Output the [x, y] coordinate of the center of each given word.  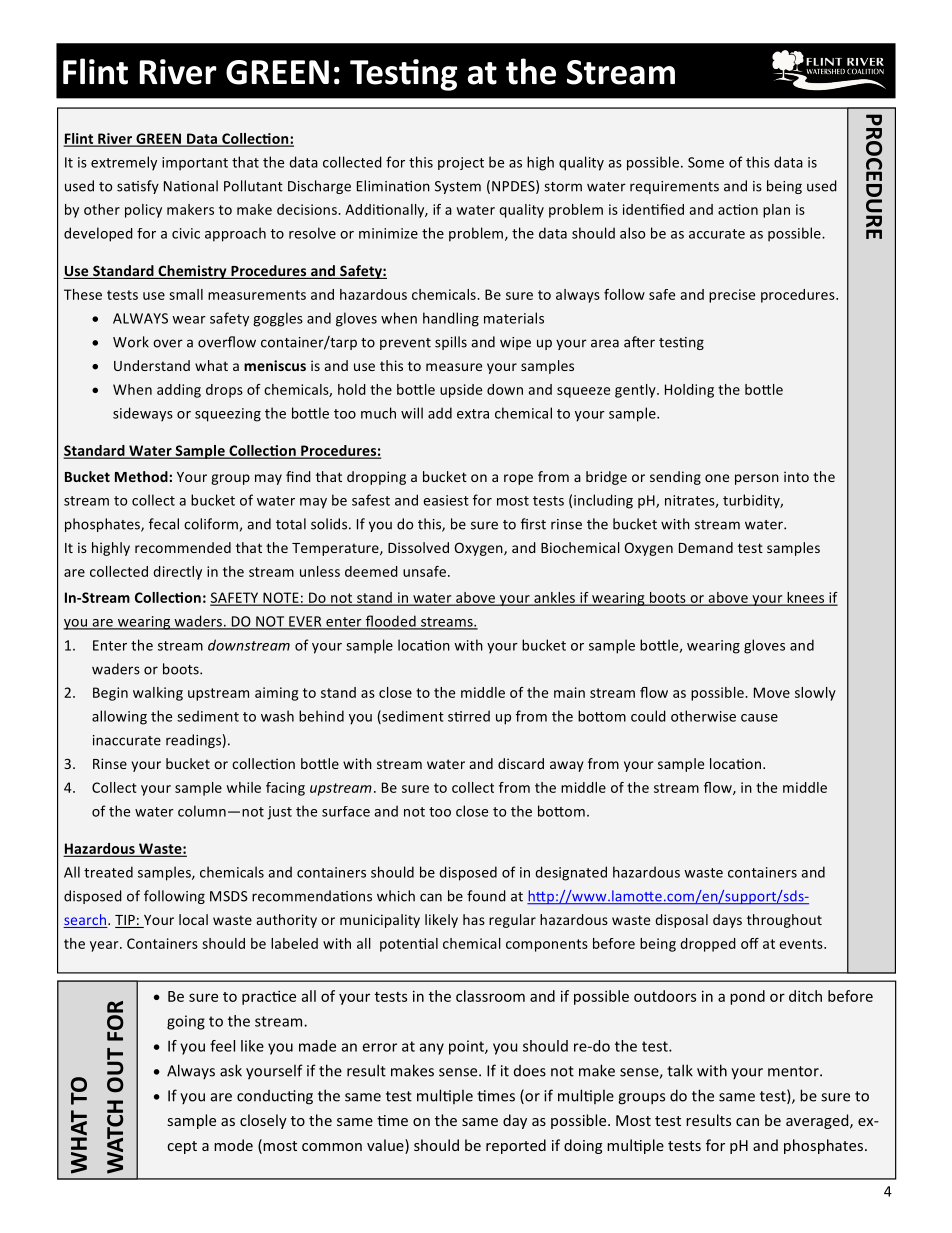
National [191, 186]
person [757, 479]
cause [759, 718]
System [458, 187]
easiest [446, 500]
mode [233, 1145]
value [386, 1146]
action [738, 209]
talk [680, 1070]
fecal [164, 524]
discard [521, 763]
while [244, 787]
